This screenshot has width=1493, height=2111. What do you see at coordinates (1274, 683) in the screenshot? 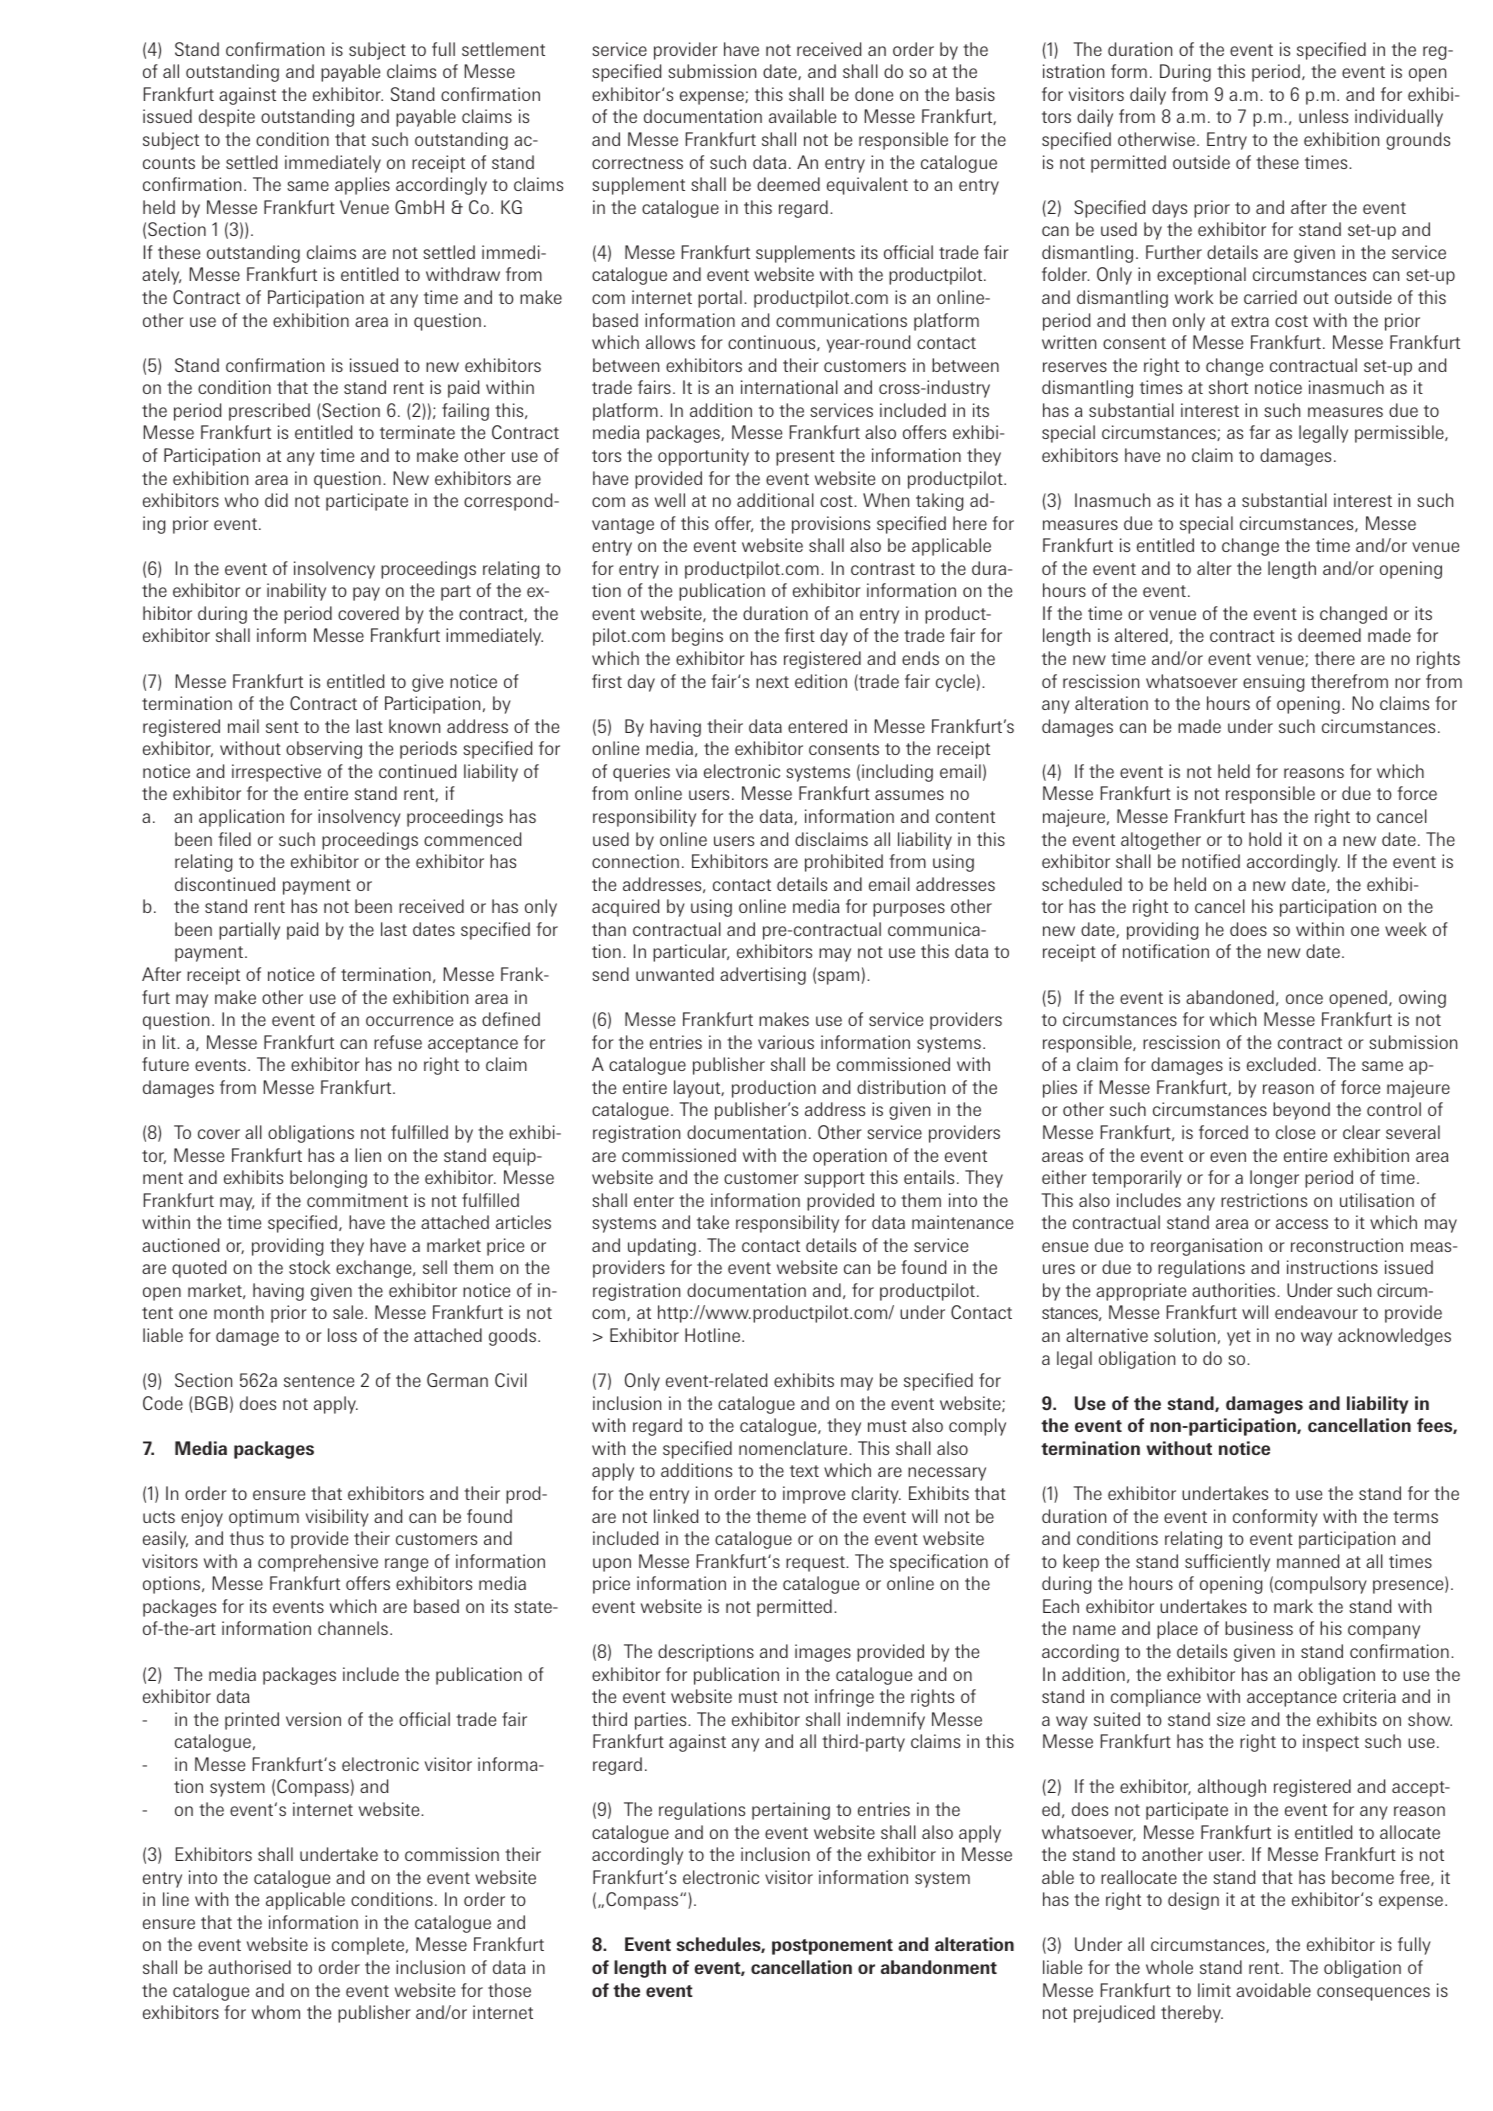
I see `ensuing` at bounding box center [1274, 683].
